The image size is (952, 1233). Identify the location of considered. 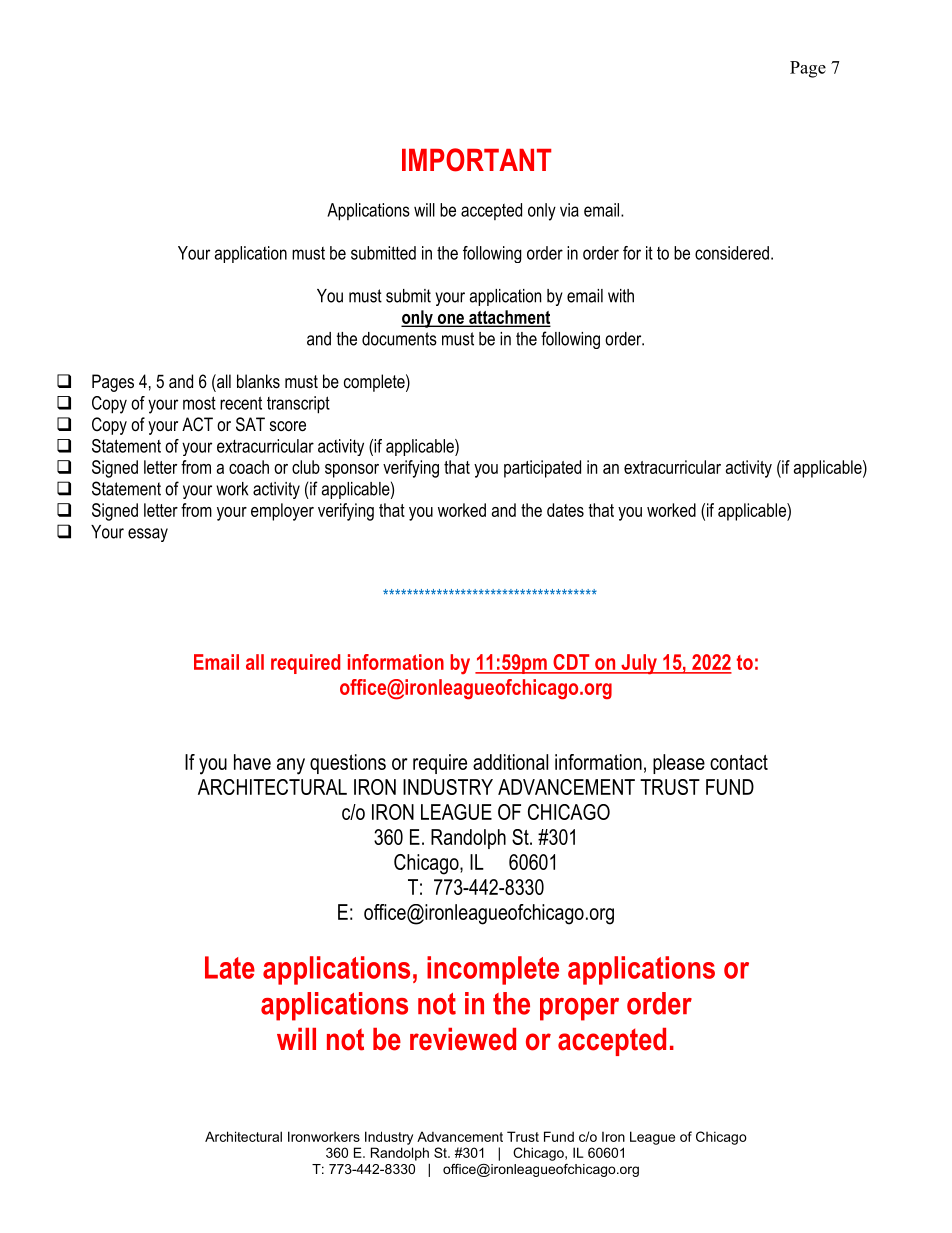
(732, 253).
